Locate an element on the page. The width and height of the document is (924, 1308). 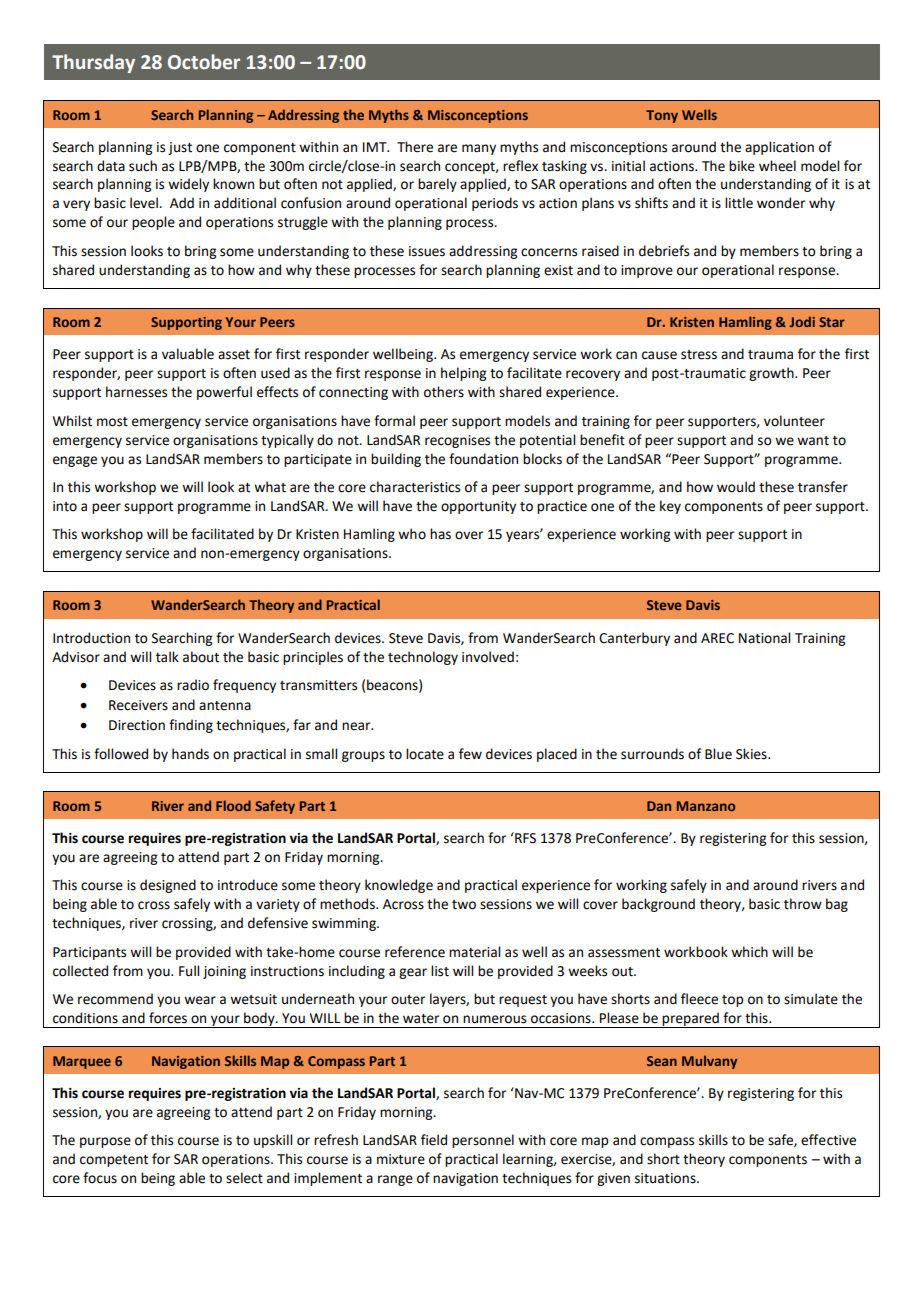
application is located at coordinates (779, 148).
